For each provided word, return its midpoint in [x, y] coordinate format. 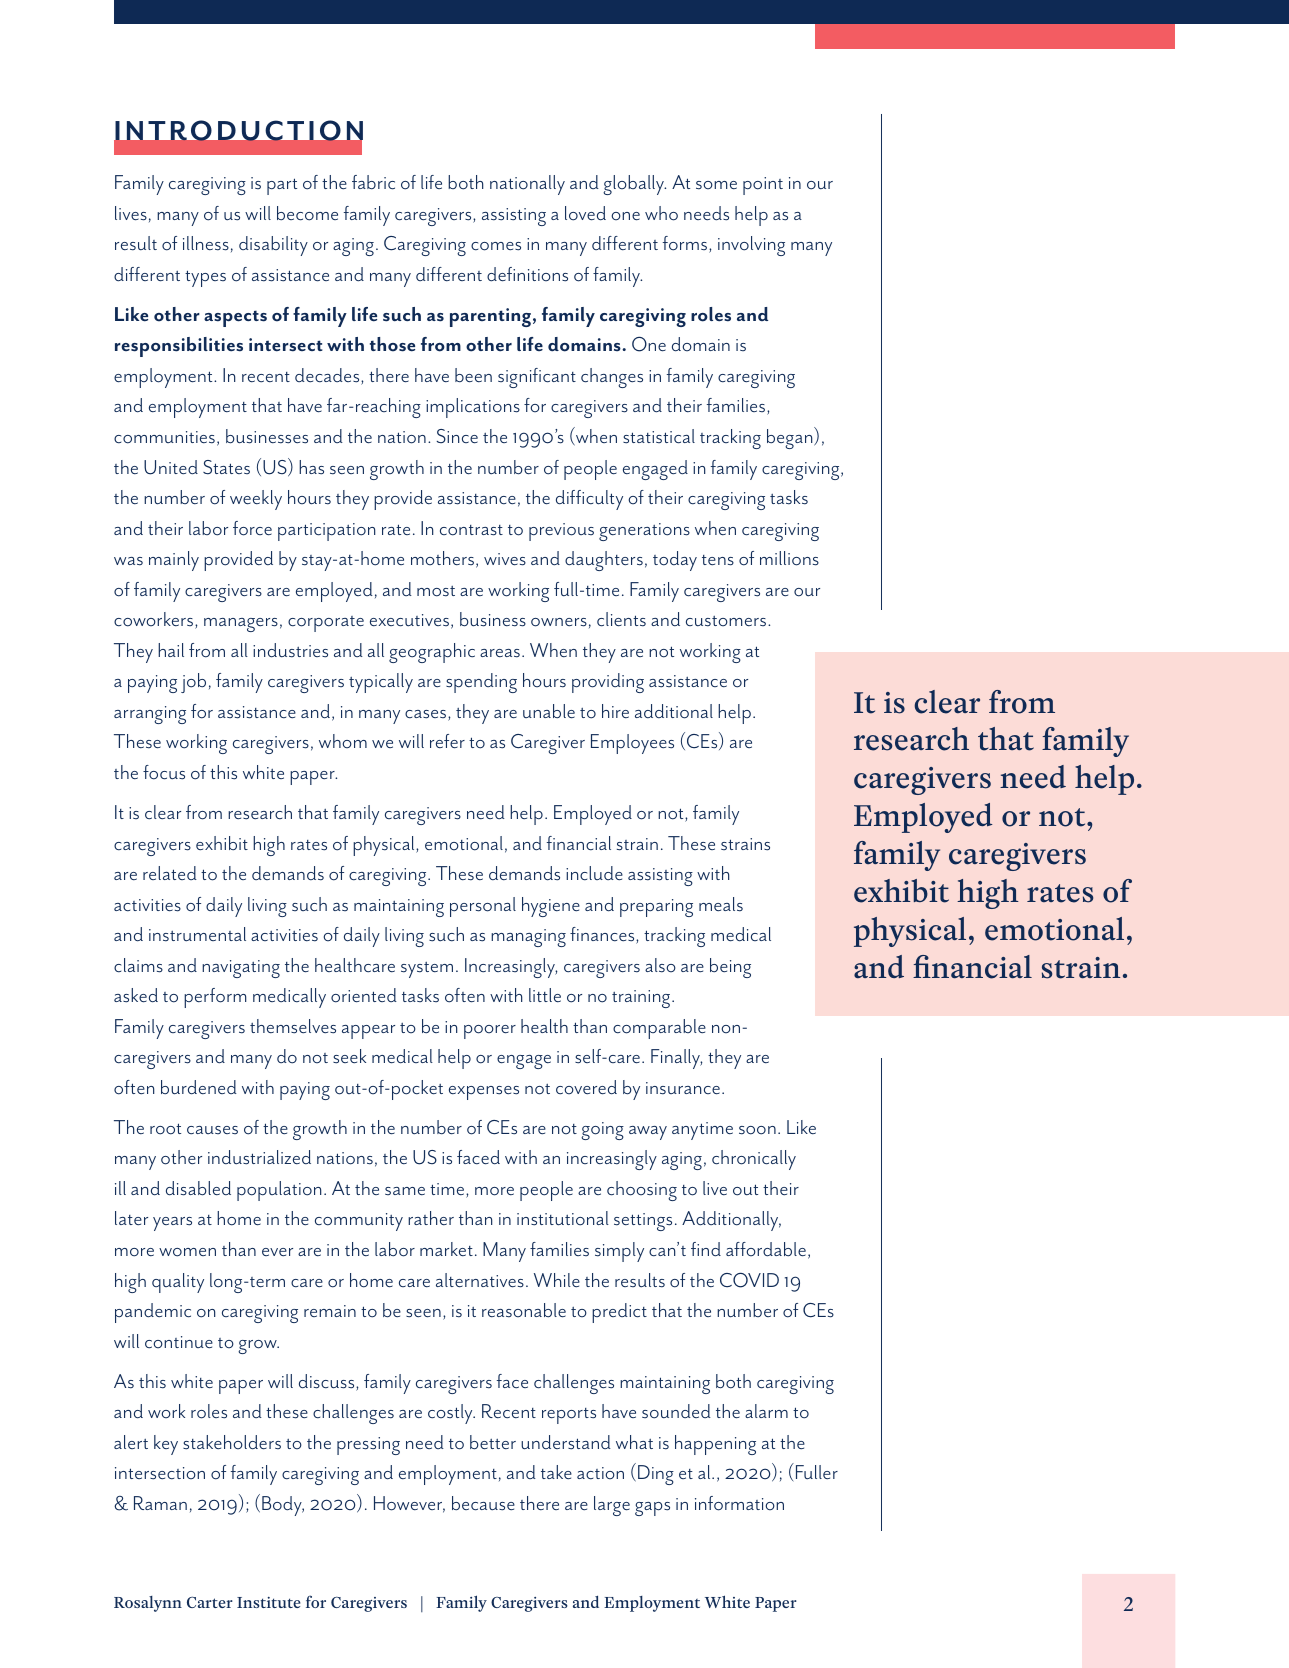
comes [496, 246]
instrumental [197, 934]
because [483, 1503]
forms [686, 244]
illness [206, 243]
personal [483, 907]
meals [721, 904]
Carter [210, 1602]
